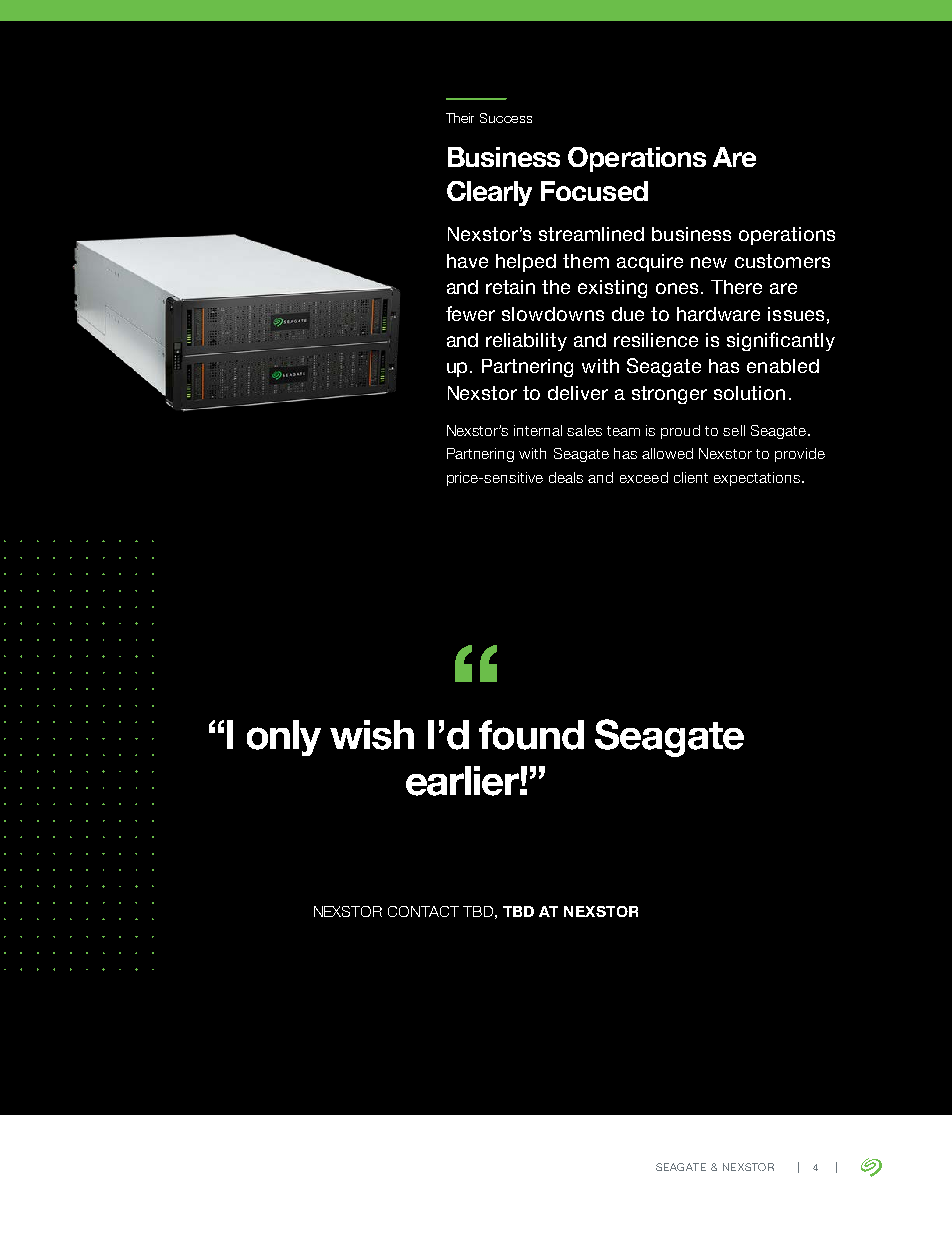 This document has width=952, height=1233. I want to click on only, so click(284, 738).
